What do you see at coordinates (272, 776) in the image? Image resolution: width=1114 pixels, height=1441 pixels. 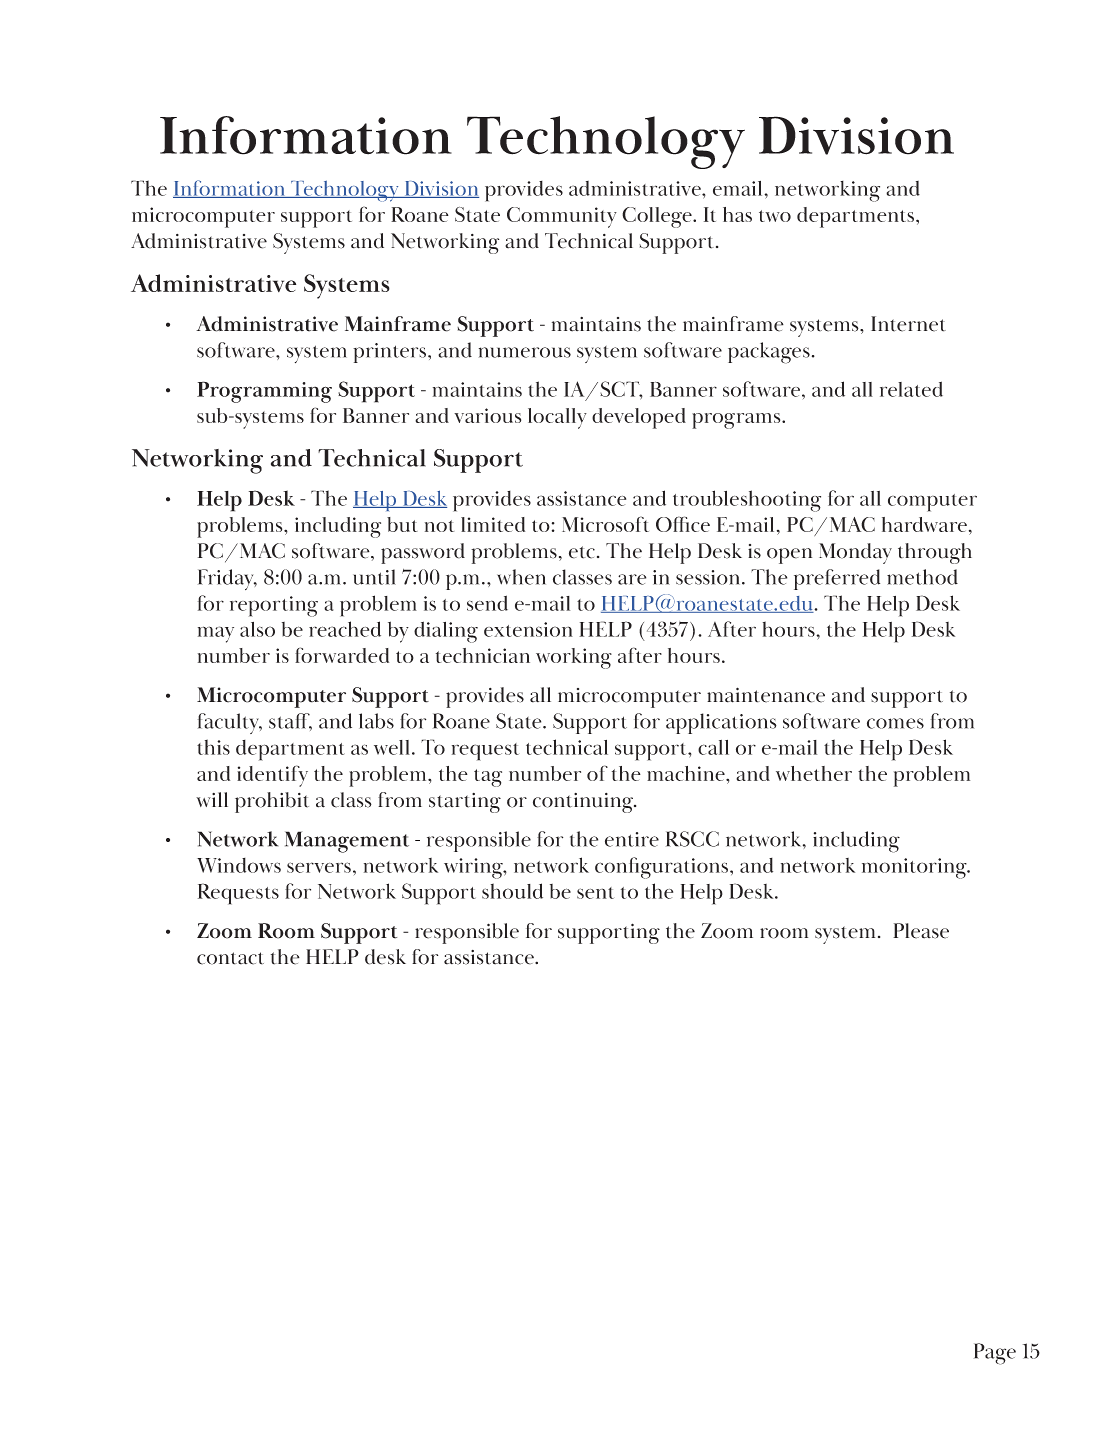 I see `identify` at bounding box center [272, 776].
